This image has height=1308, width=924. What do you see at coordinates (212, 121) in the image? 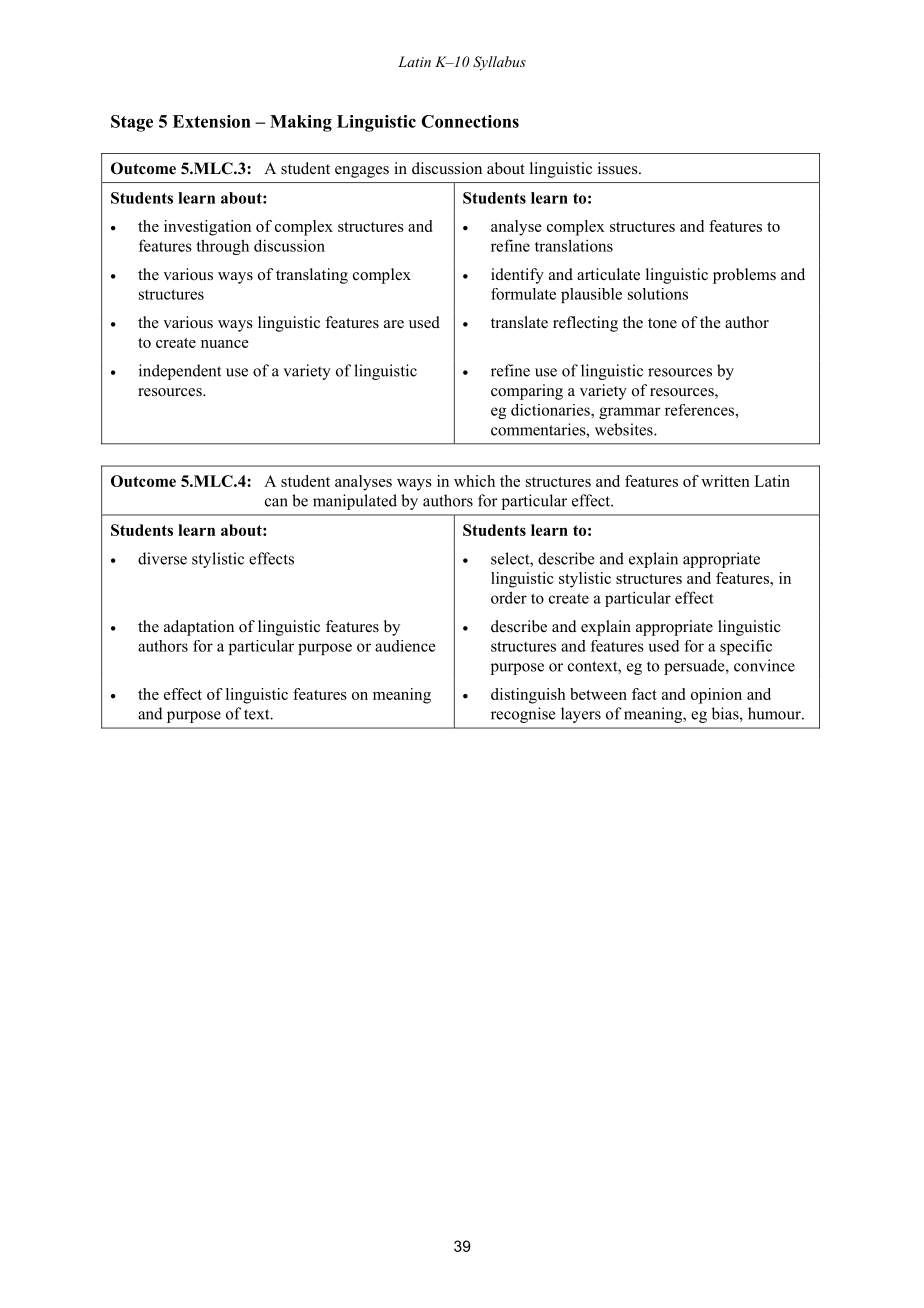
I see `Extension` at bounding box center [212, 121].
